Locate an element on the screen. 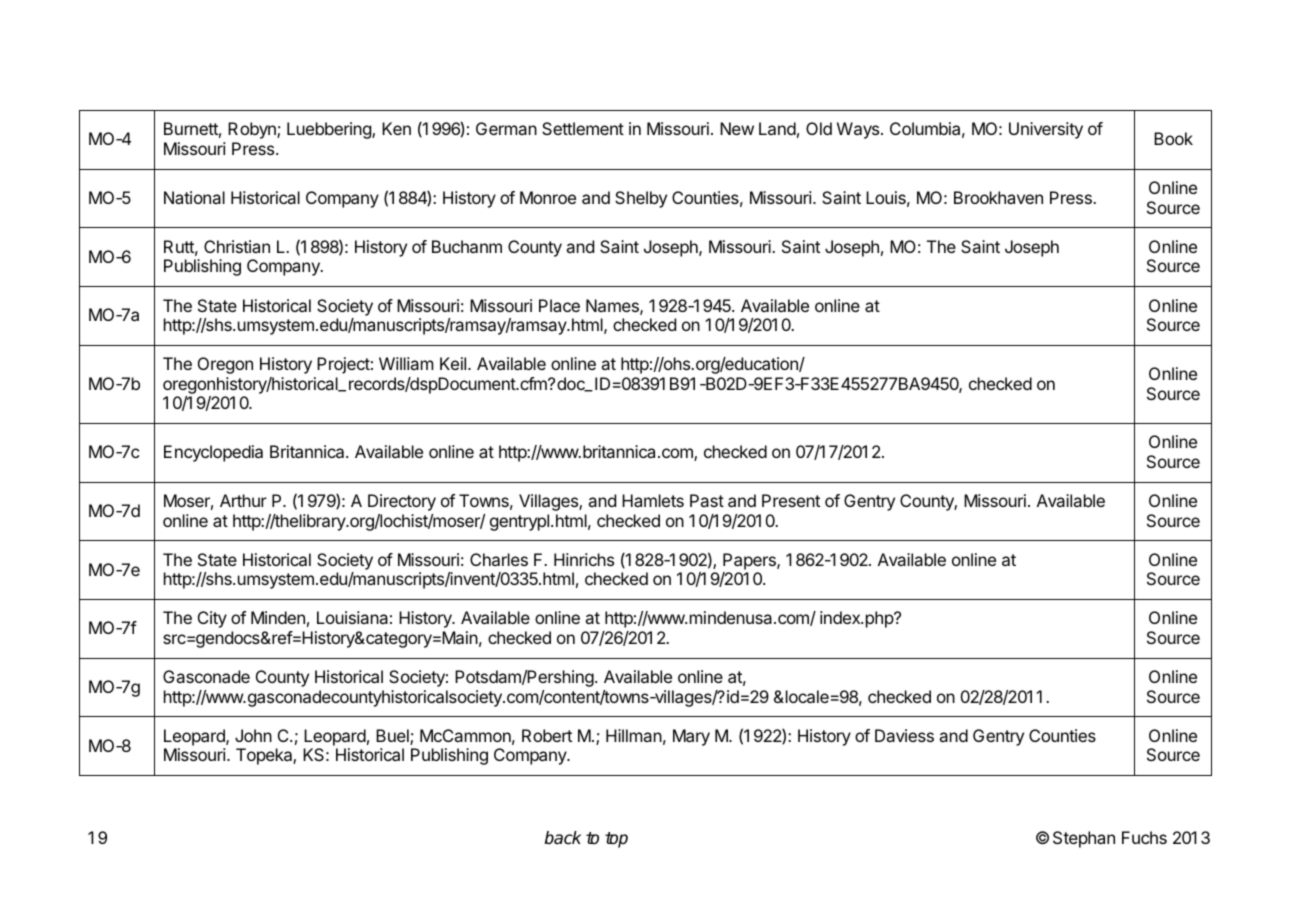  New is located at coordinates (737, 128).
